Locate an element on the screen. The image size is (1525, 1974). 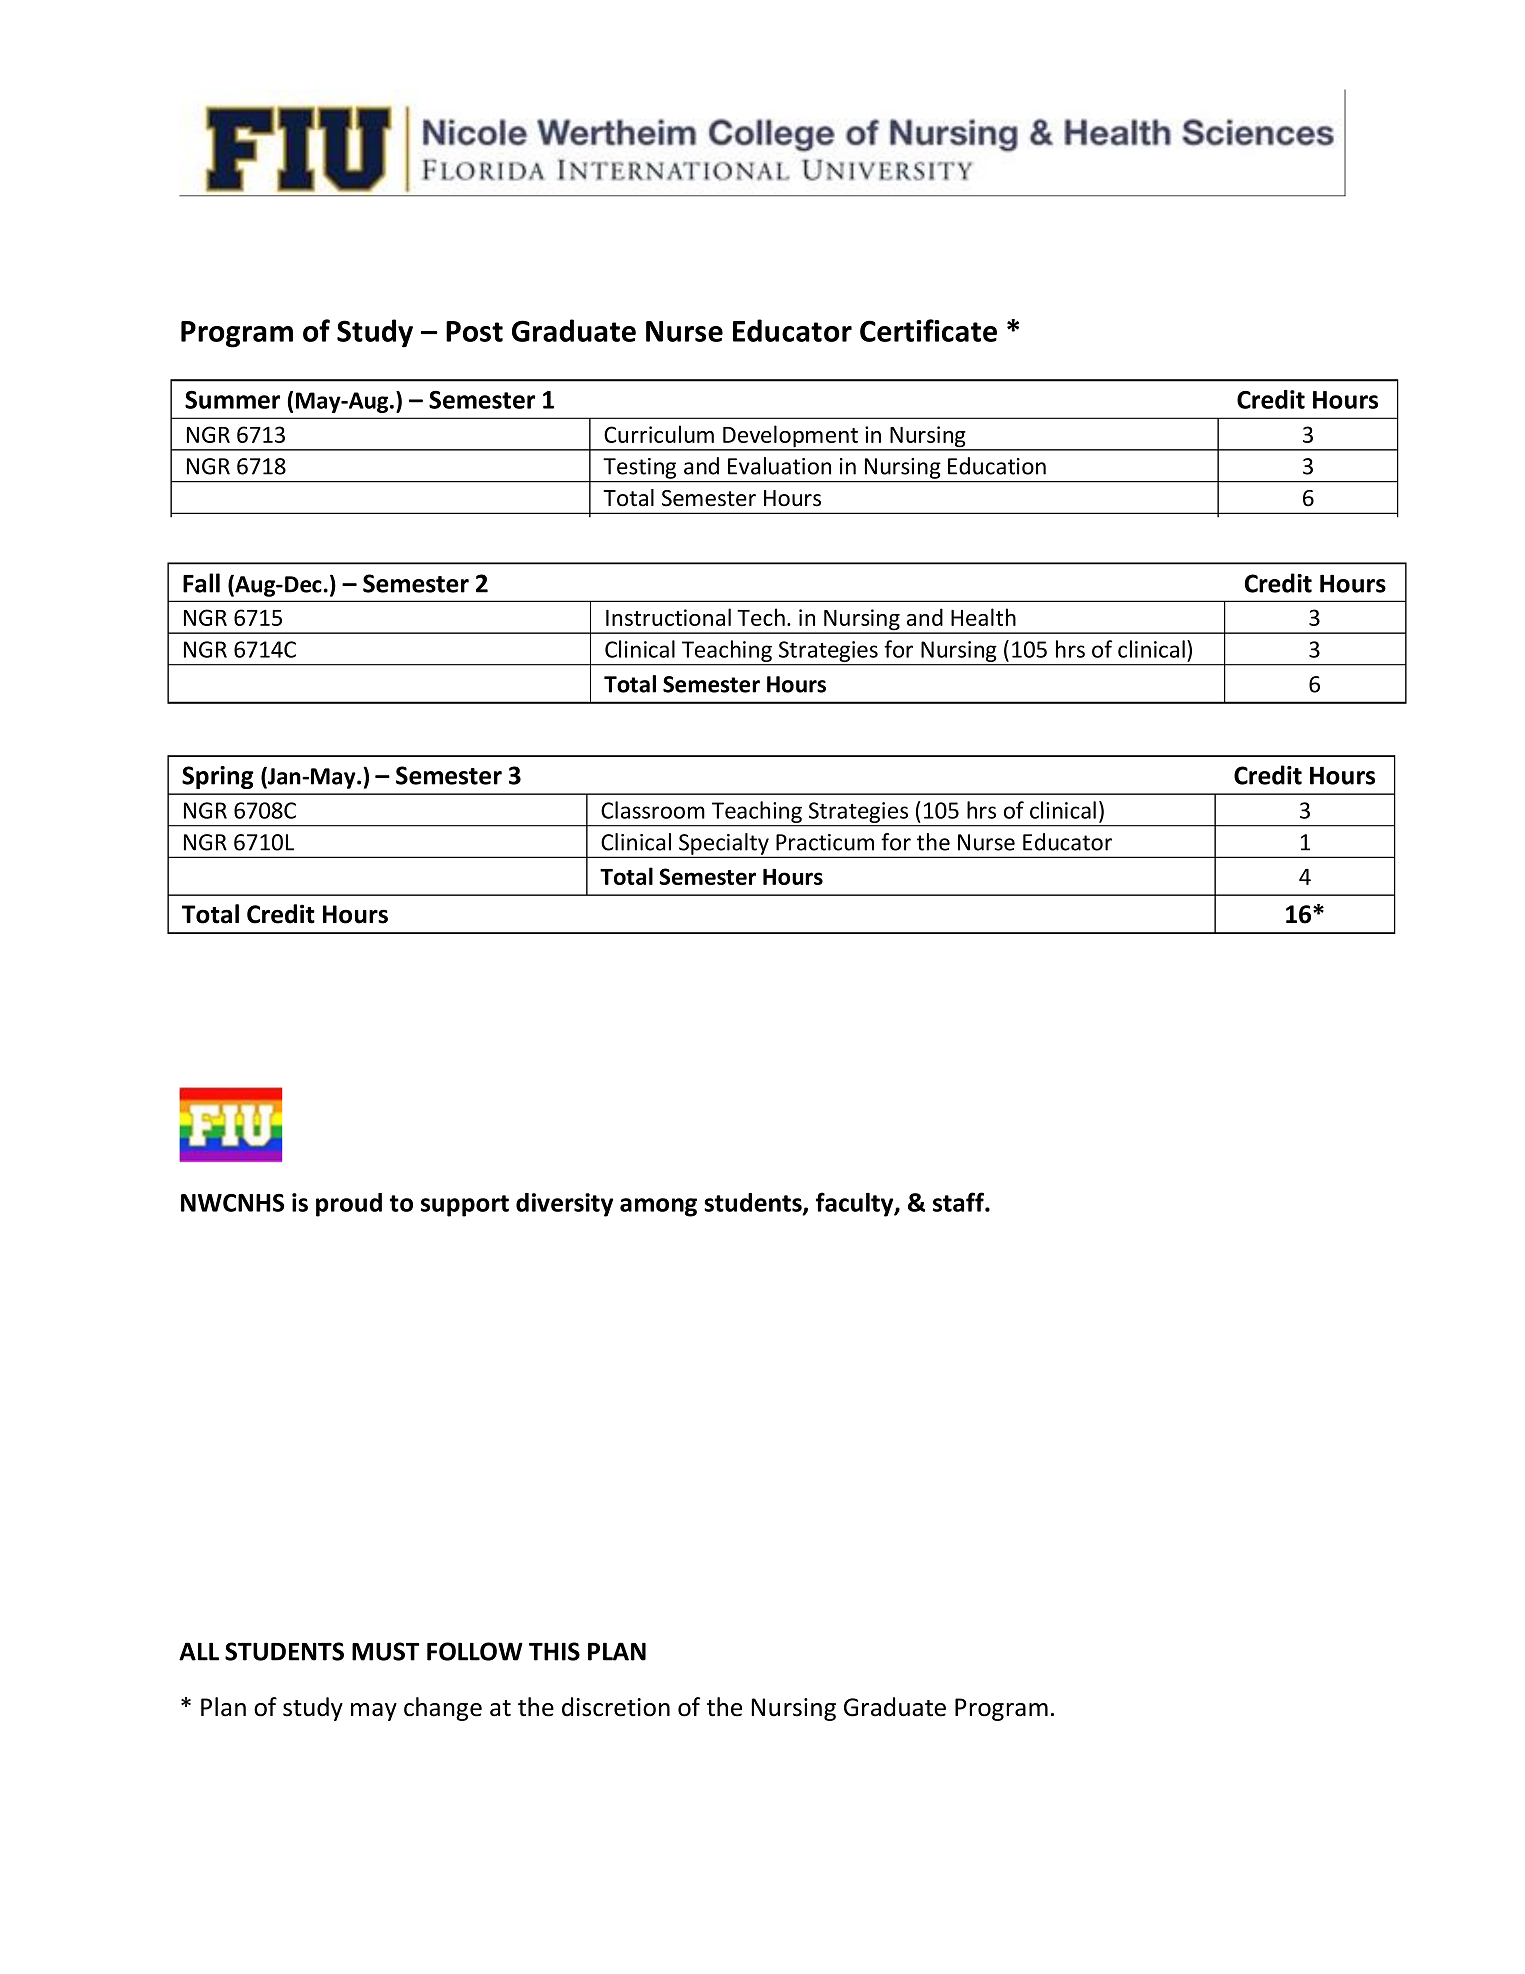
diversity is located at coordinates (564, 1205).
